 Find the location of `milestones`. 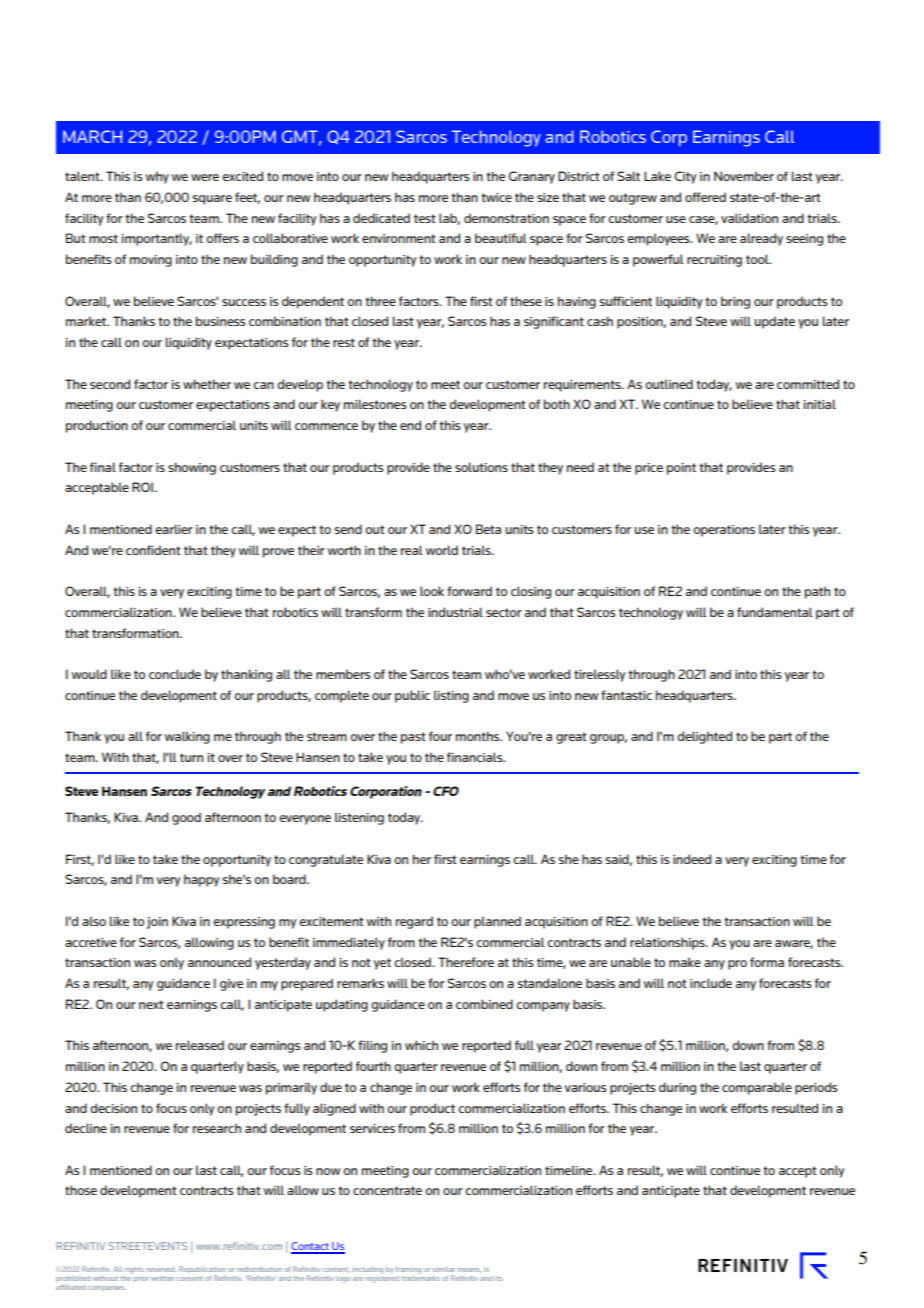

milestones is located at coordinates (375, 404).
